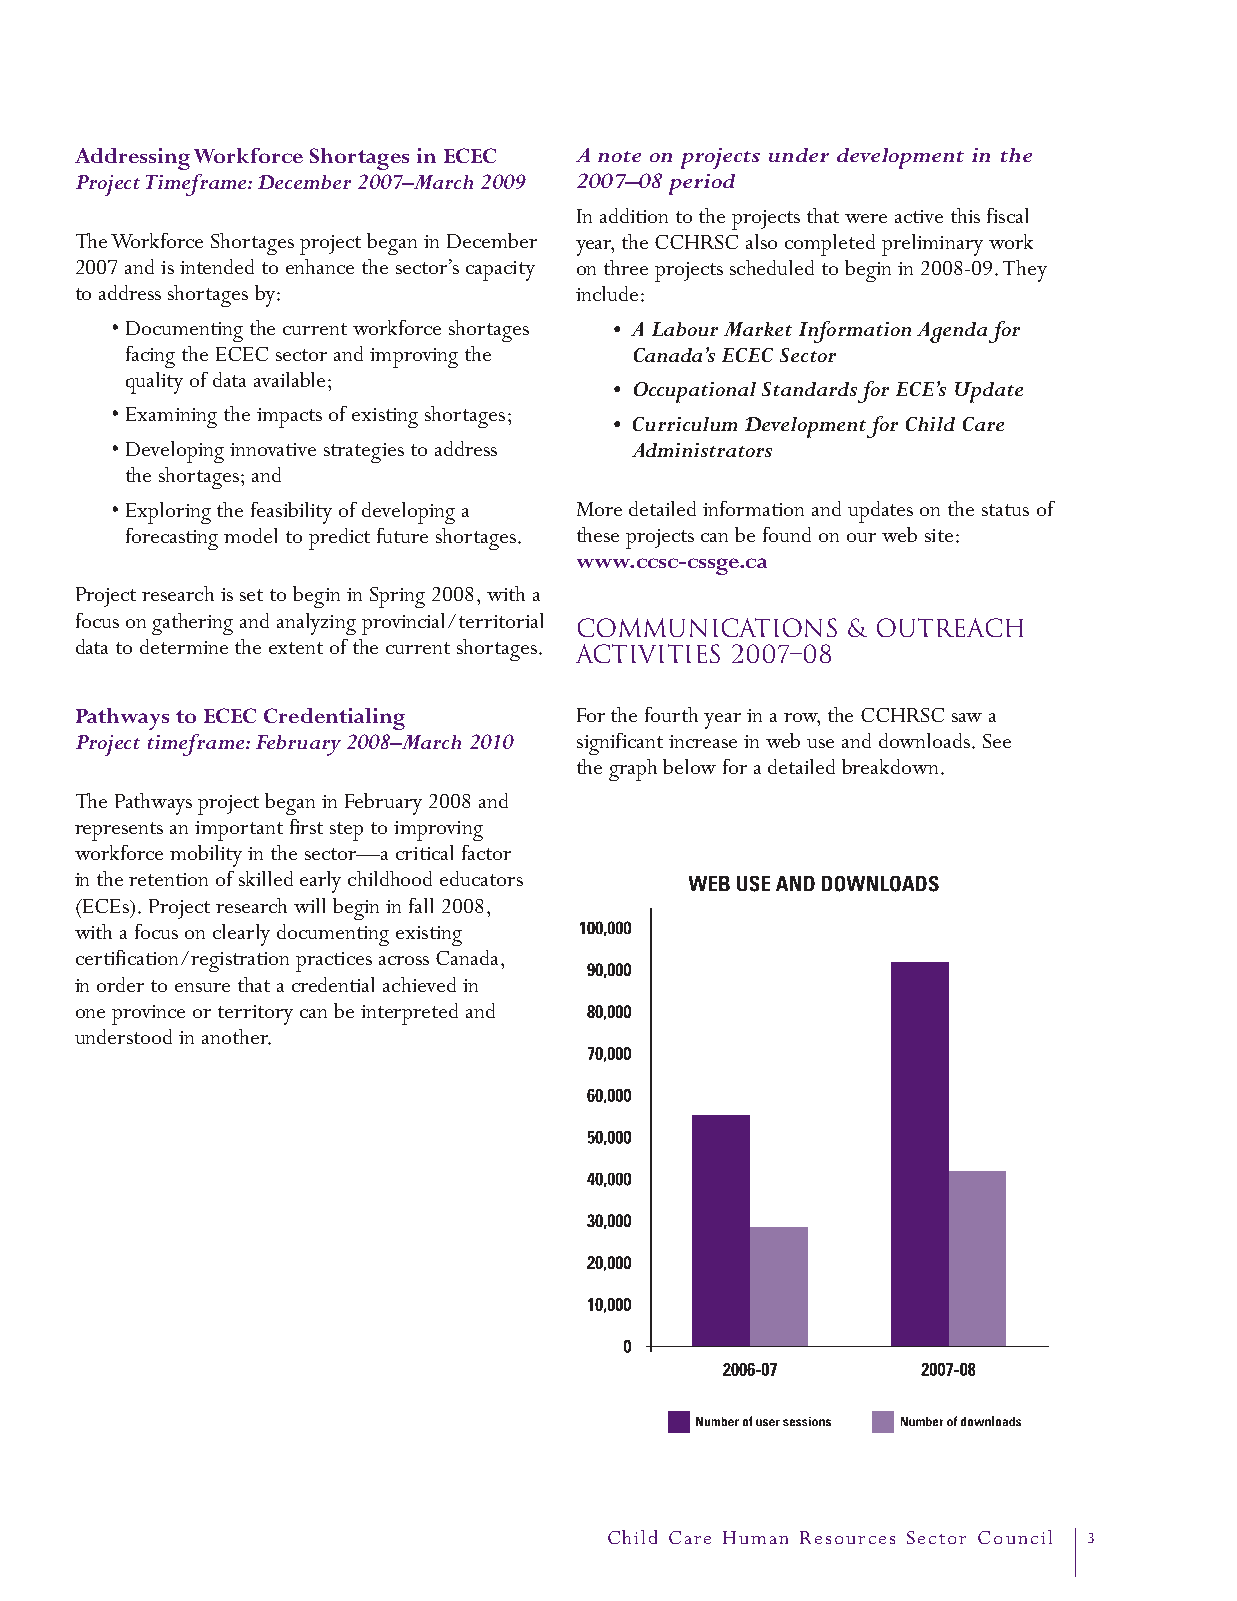  What do you see at coordinates (486, 852) in the document?
I see `factor` at bounding box center [486, 852].
